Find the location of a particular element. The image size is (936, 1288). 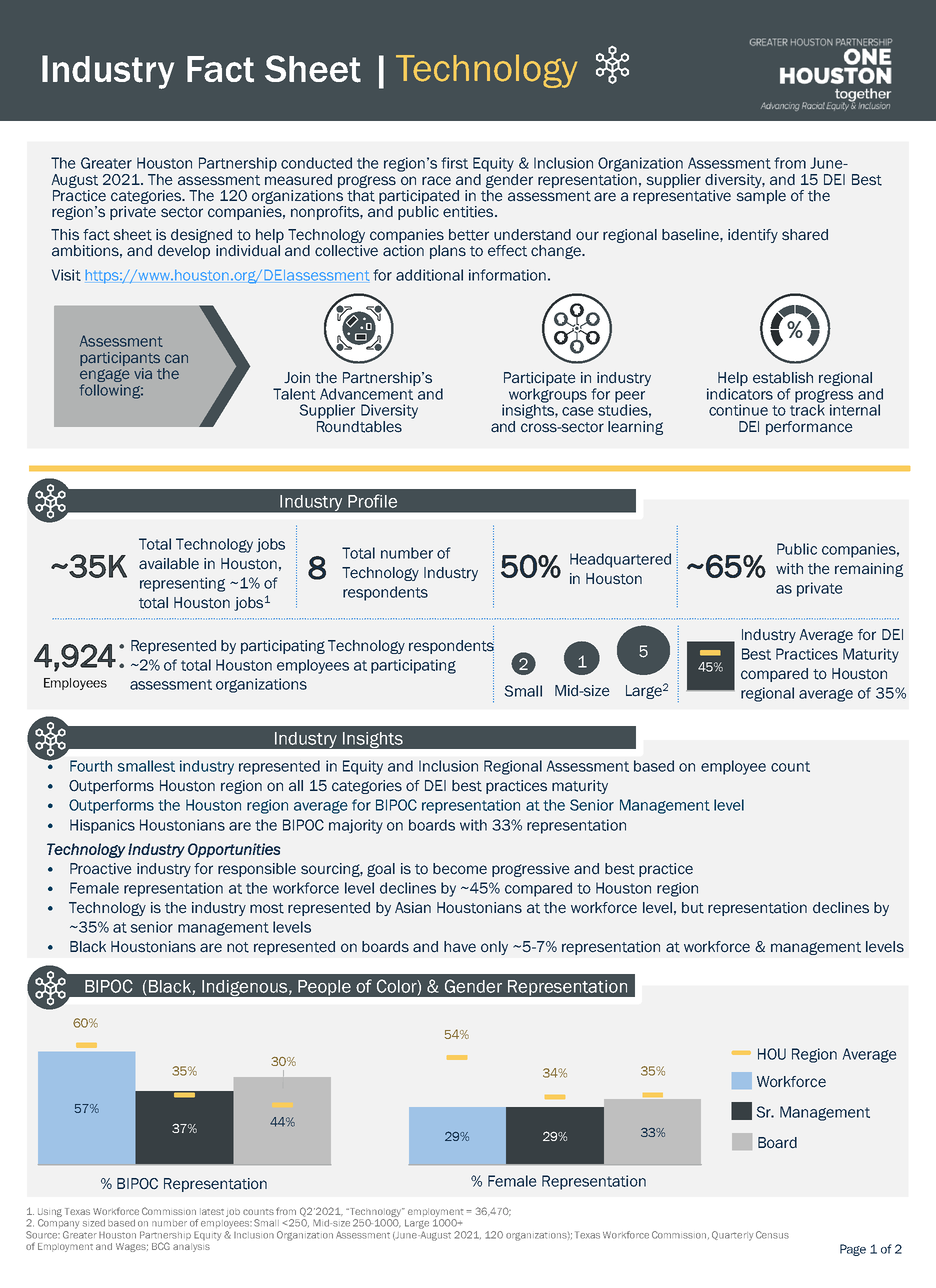

entities is located at coordinates (469, 212).
